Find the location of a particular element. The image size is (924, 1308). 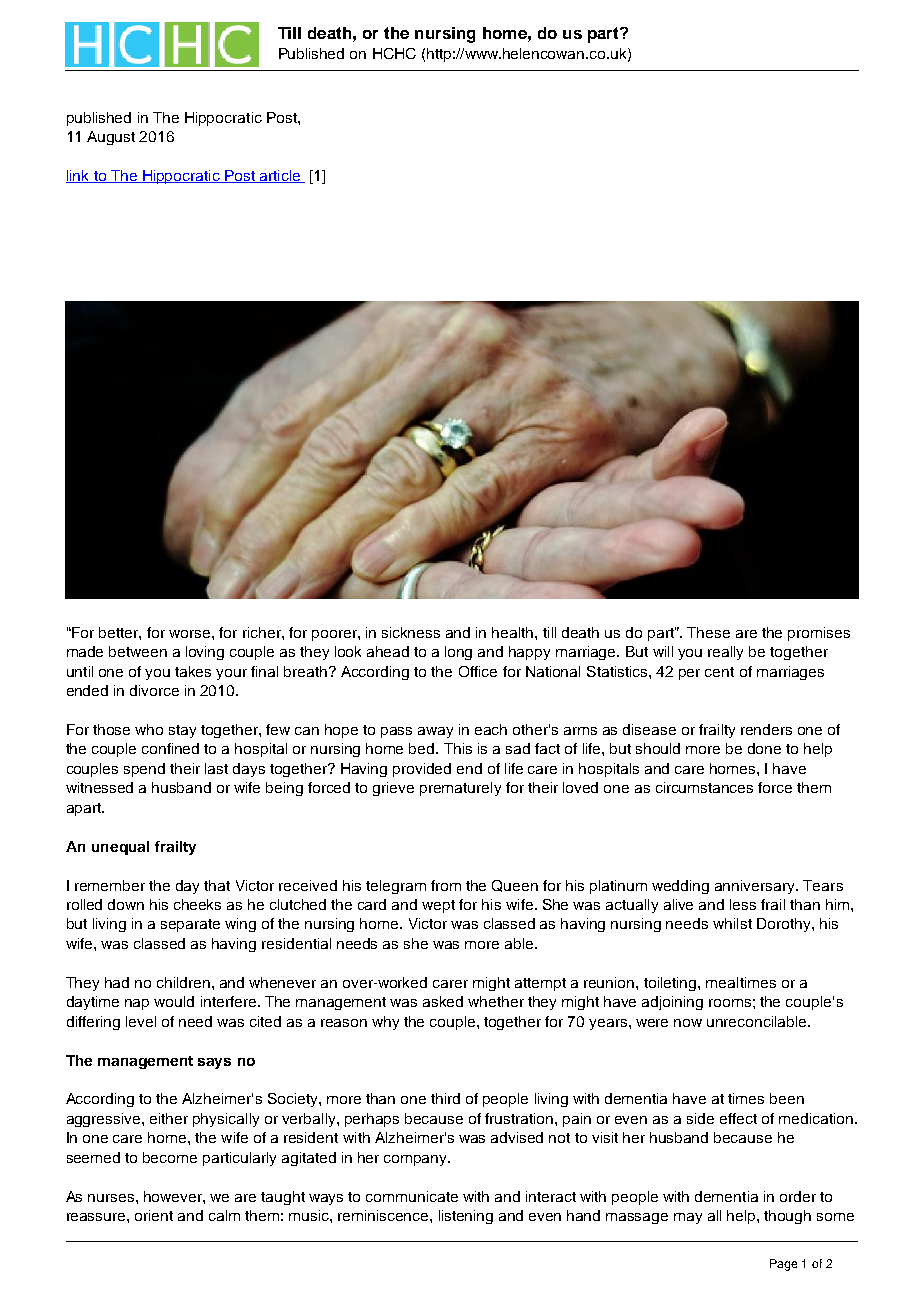

link is located at coordinates (79, 176).
